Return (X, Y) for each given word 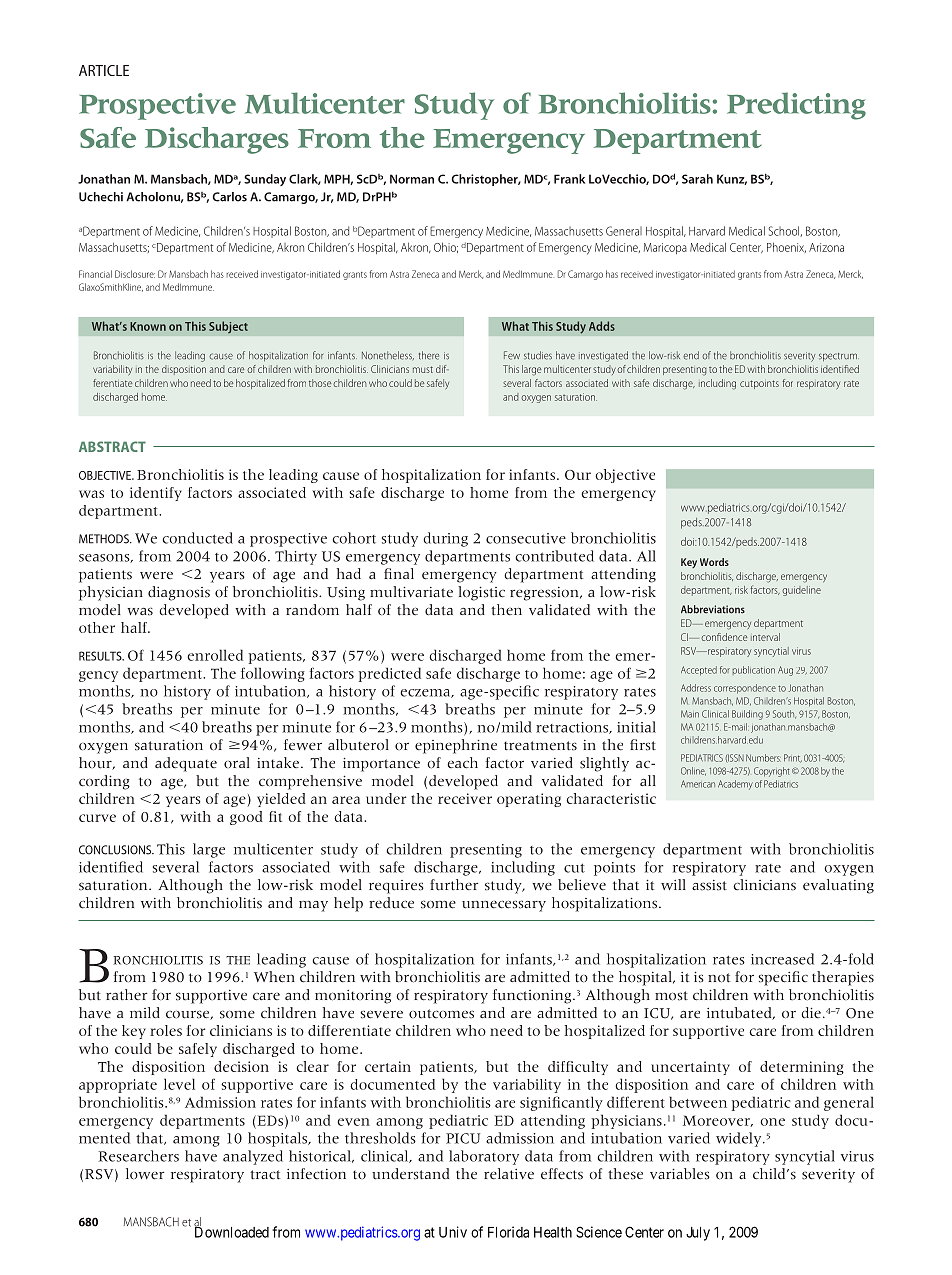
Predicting (796, 106)
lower (145, 1174)
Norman (412, 179)
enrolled (215, 655)
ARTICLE (104, 70)
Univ (453, 1232)
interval (765, 637)
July (698, 1234)
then (506, 610)
